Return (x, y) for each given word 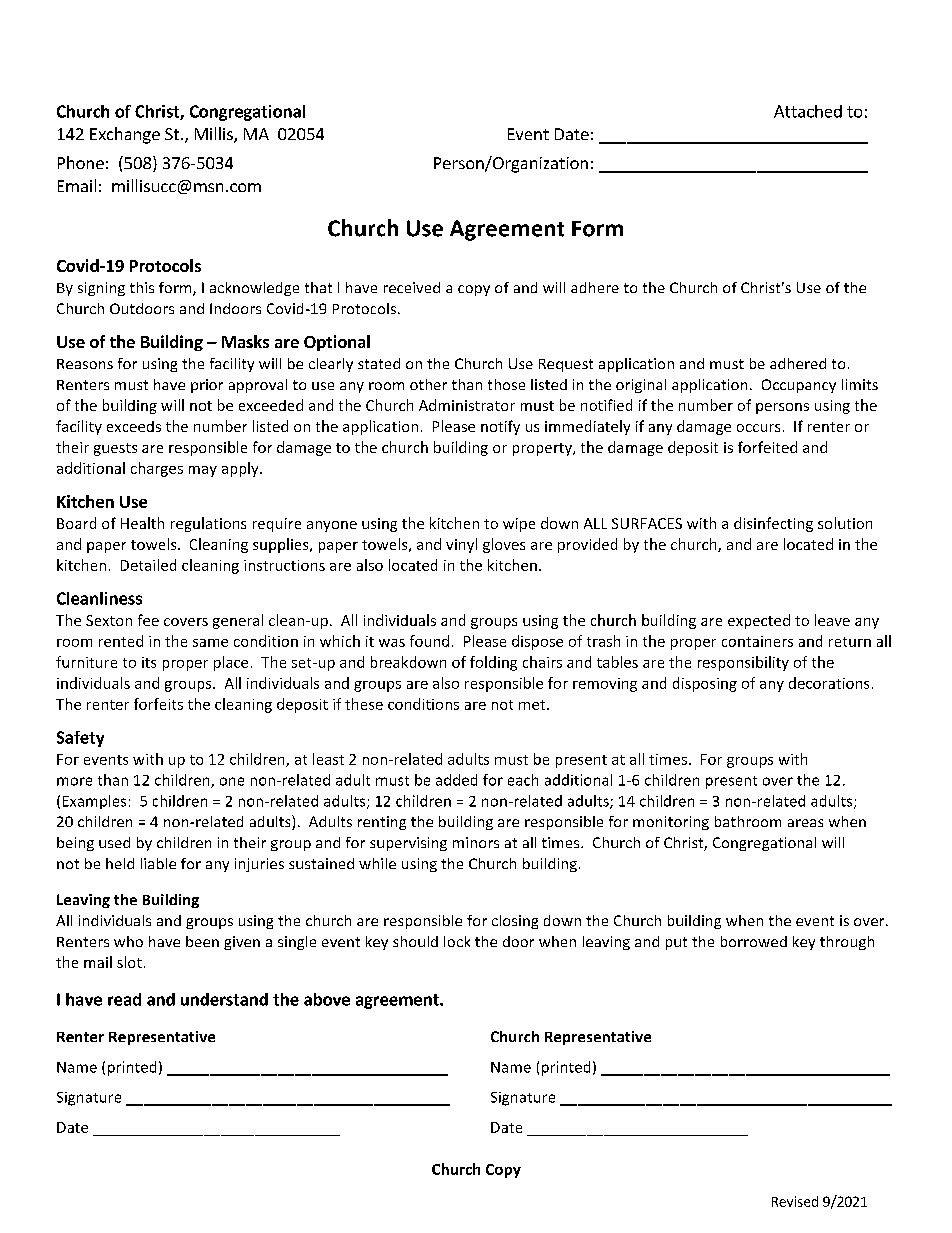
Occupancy (799, 386)
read (124, 999)
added (456, 780)
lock (457, 941)
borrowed (754, 941)
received (412, 287)
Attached (808, 111)
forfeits (158, 704)
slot (129, 962)
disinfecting (773, 524)
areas (805, 823)
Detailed (148, 565)
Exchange (125, 135)
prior (207, 386)
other (428, 384)
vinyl (461, 545)
